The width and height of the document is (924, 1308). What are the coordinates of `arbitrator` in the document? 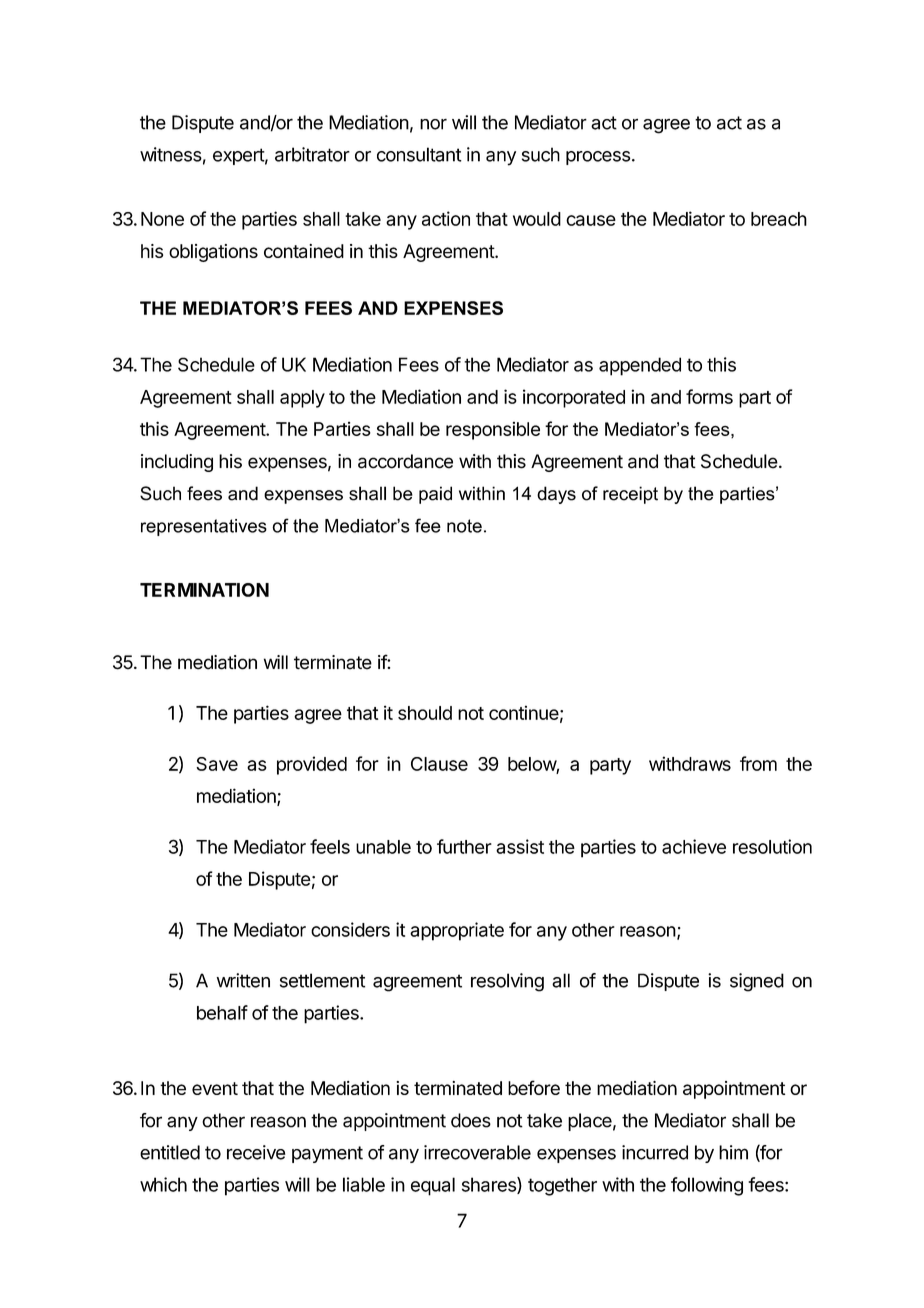 It's located at (312, 154).
